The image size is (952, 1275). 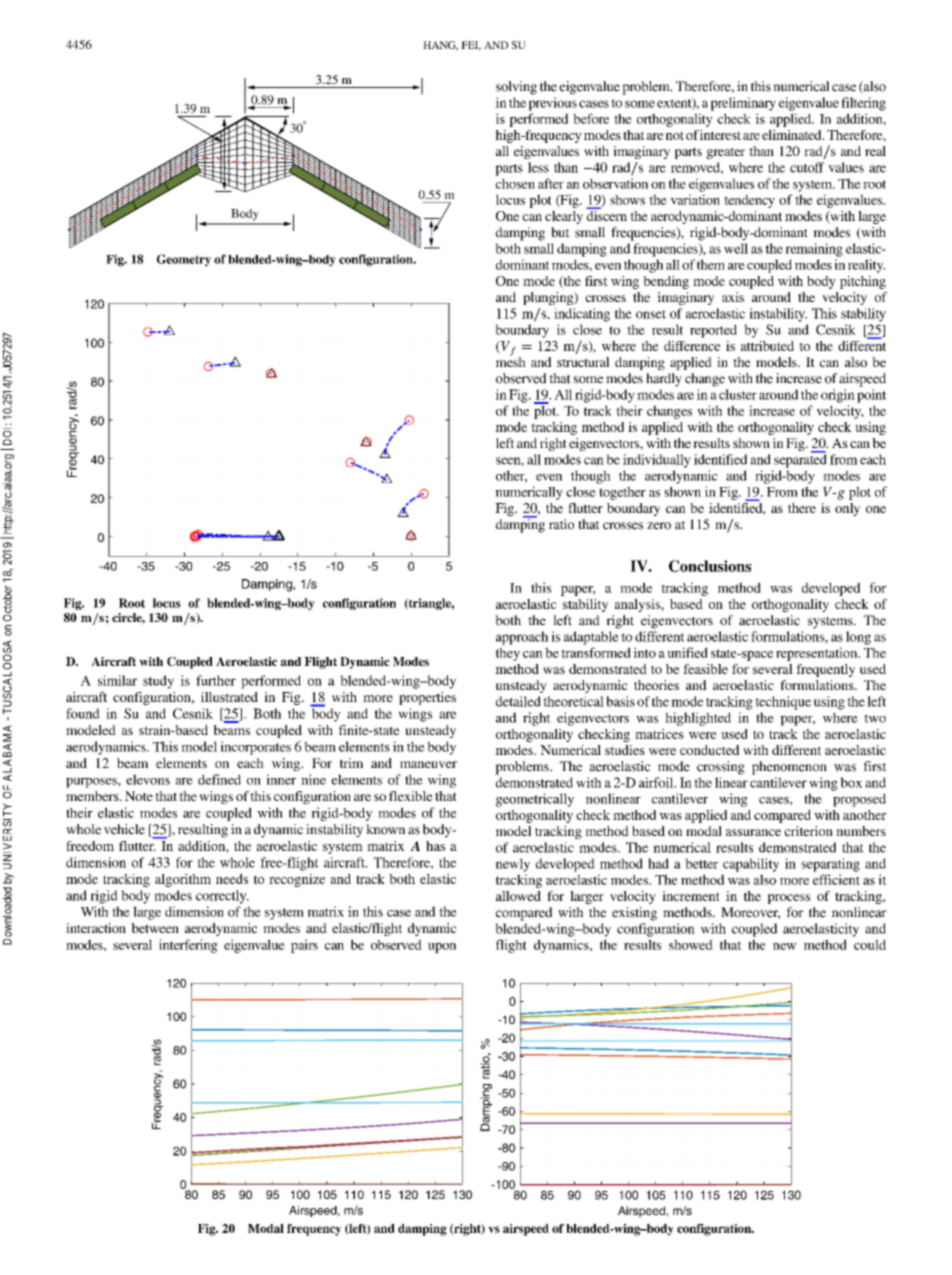 What do you see at coordinates (229, 697) in the page?
I see `illustrated` at bounding box center [229, 697].
